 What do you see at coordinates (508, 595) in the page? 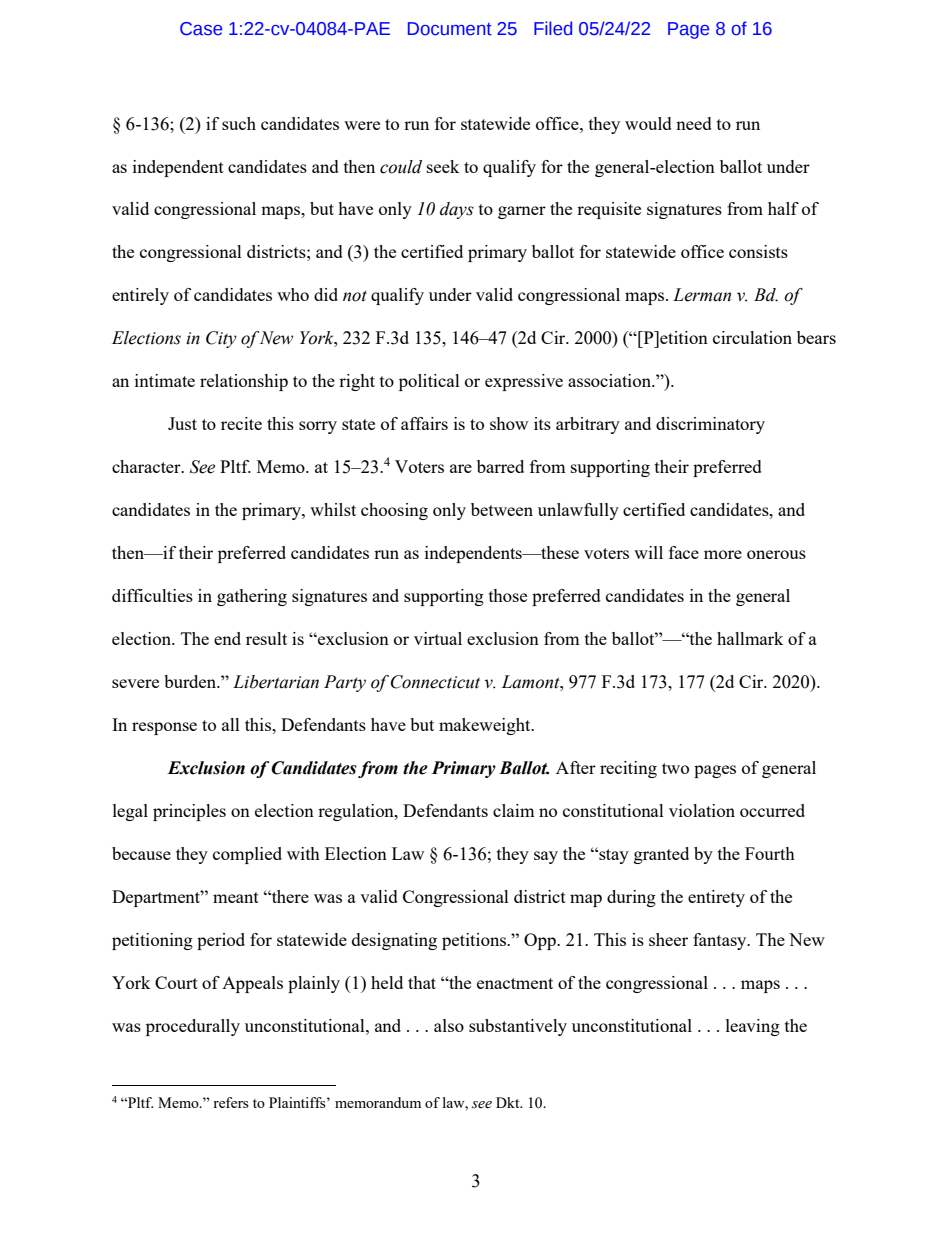
I see `those` at bounding box center [508, 595].
